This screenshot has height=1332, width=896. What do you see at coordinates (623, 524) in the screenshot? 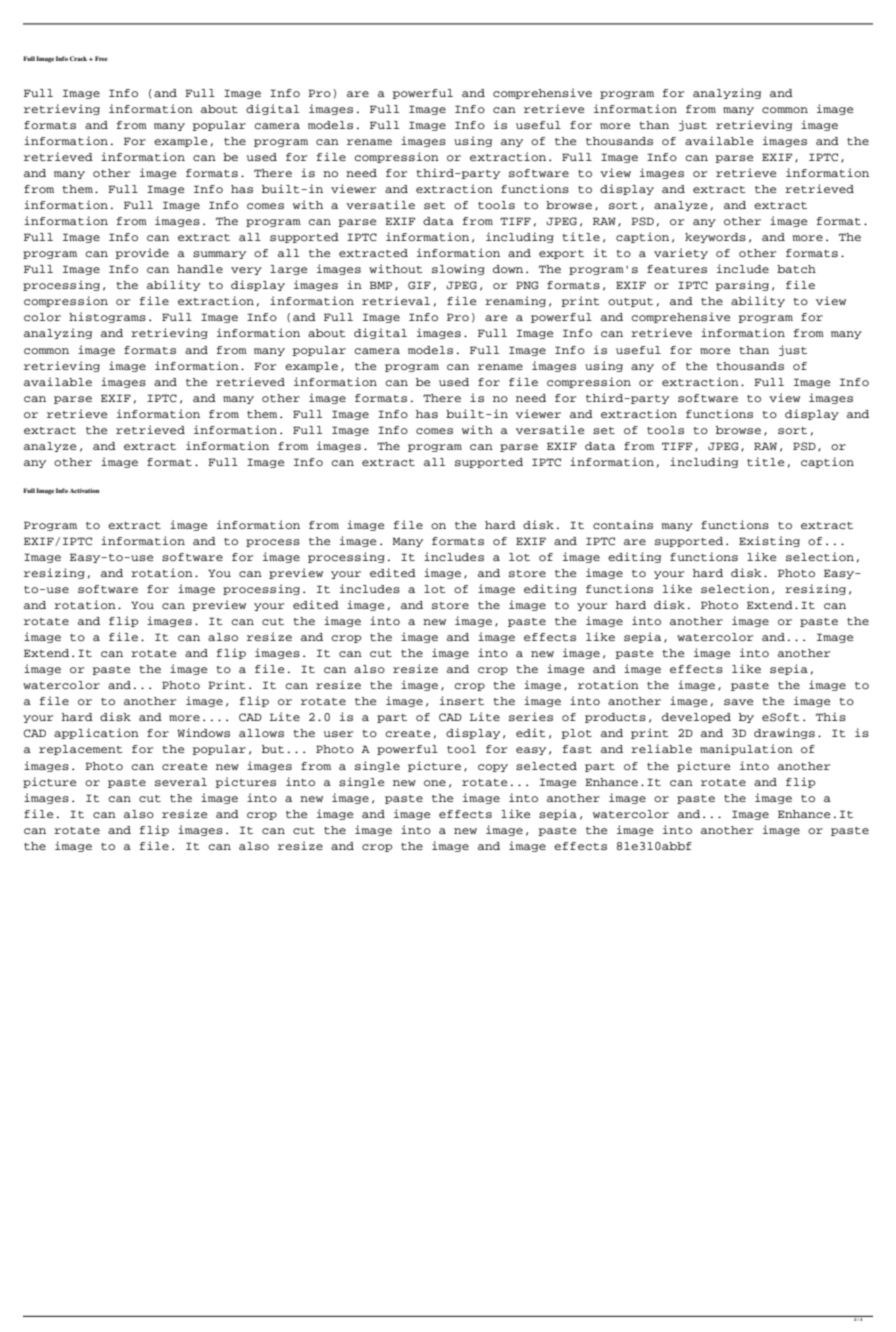
I see `contains` at bounding box center [623, 524].
